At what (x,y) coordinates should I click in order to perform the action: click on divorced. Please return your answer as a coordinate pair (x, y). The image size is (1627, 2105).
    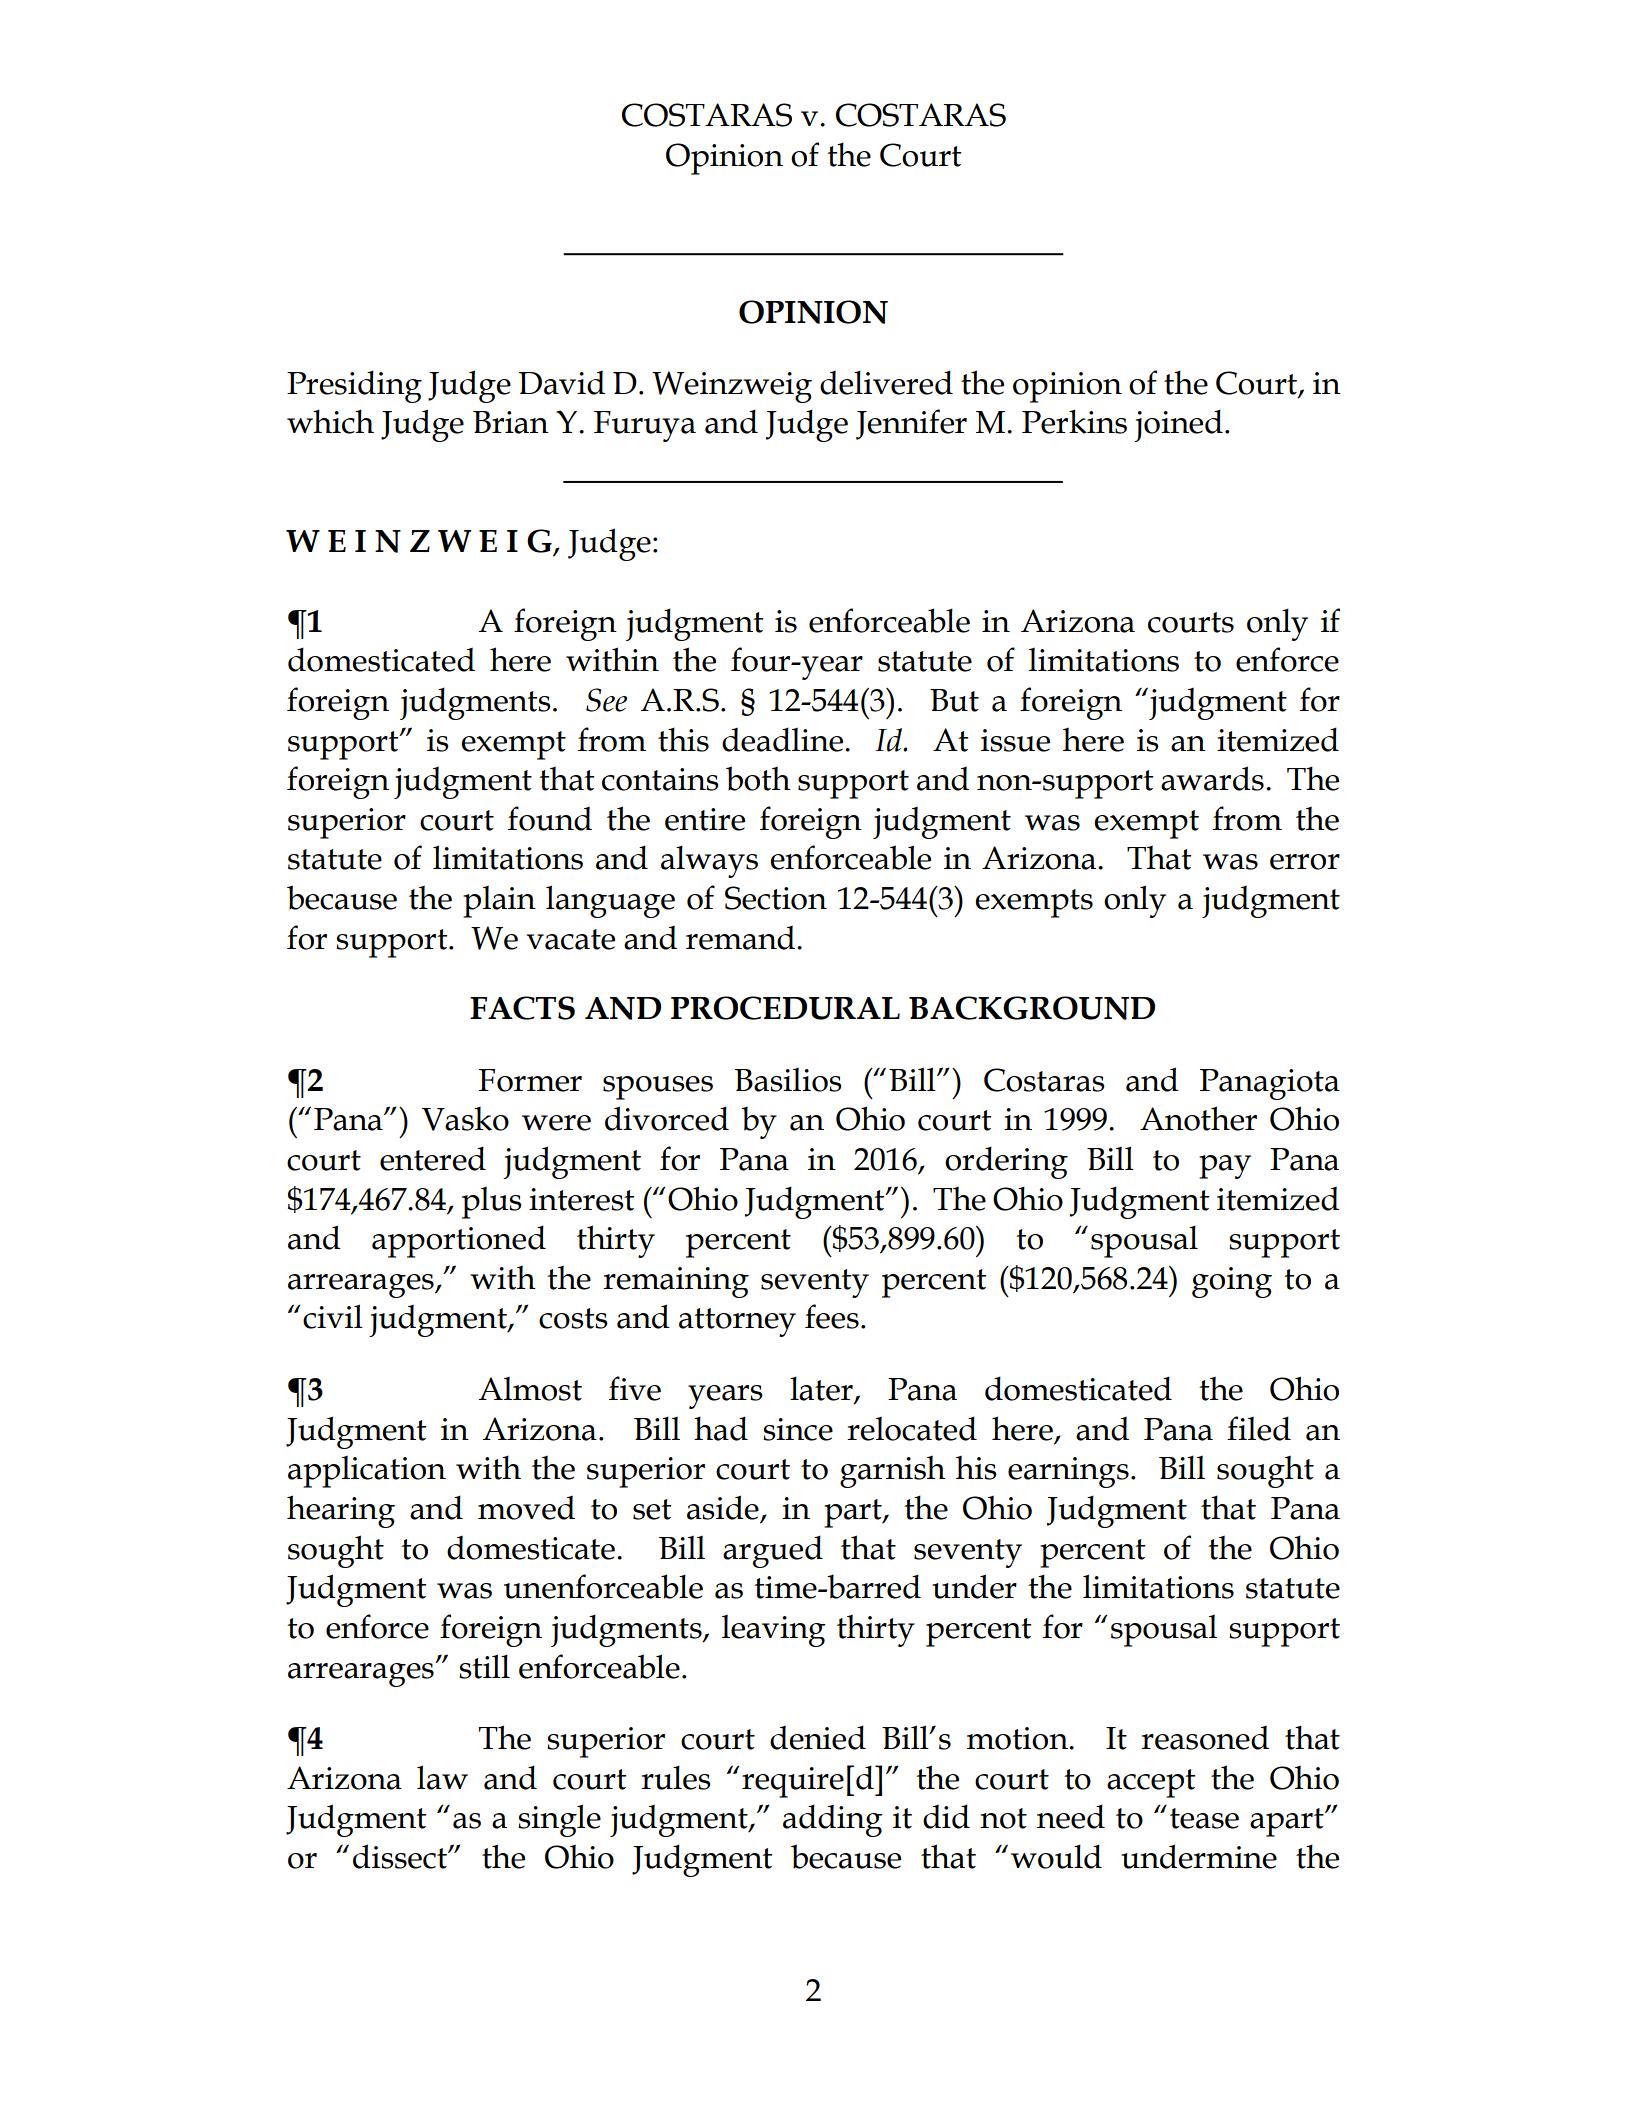
    Looking at the image, I should click on (667, 1118).
